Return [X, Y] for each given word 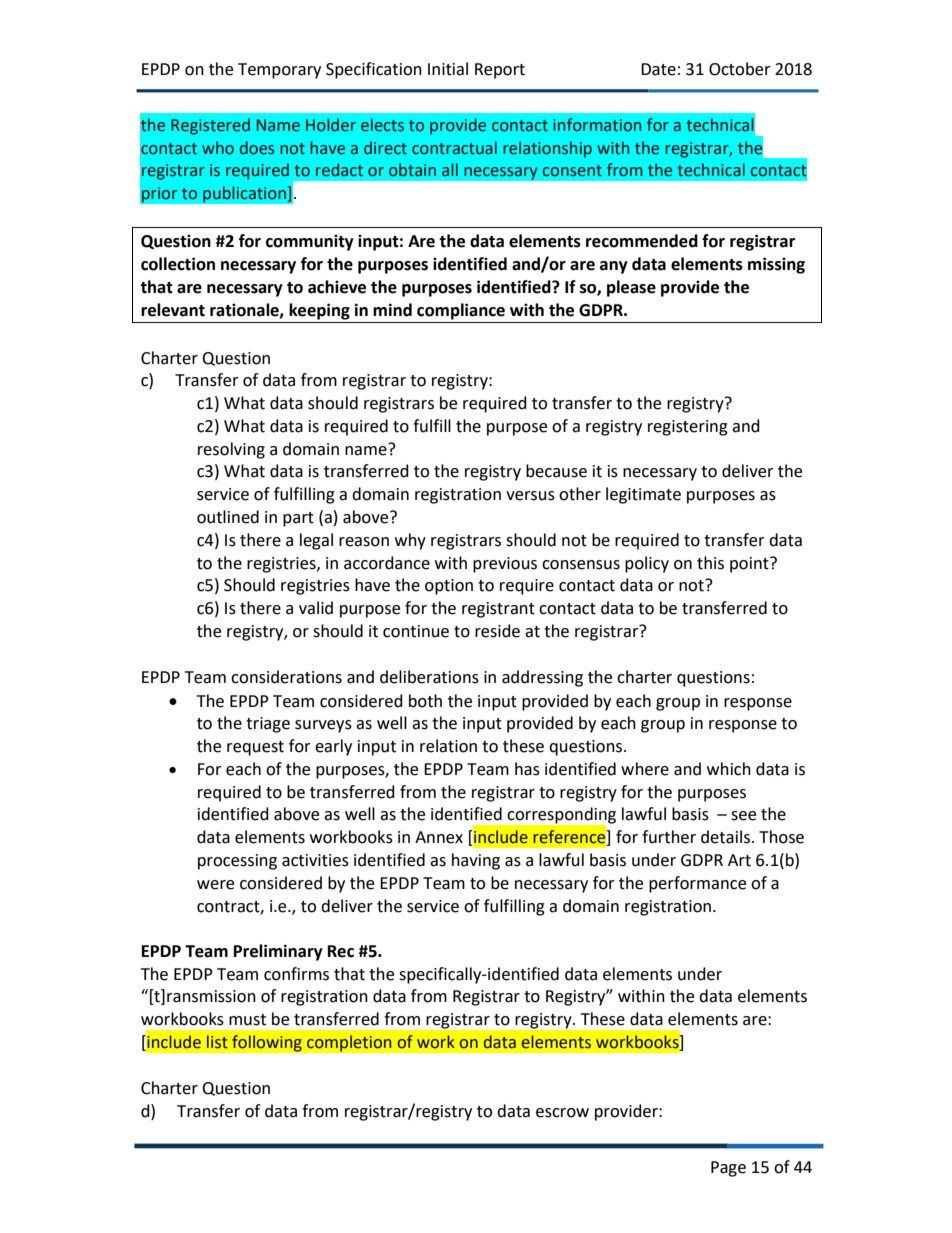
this [710, 563]
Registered [210, 126]
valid [316, 608]
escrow [562, 1113]
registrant [498, 610]
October [740, 69]
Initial [448, 69]
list [217, 1042]
